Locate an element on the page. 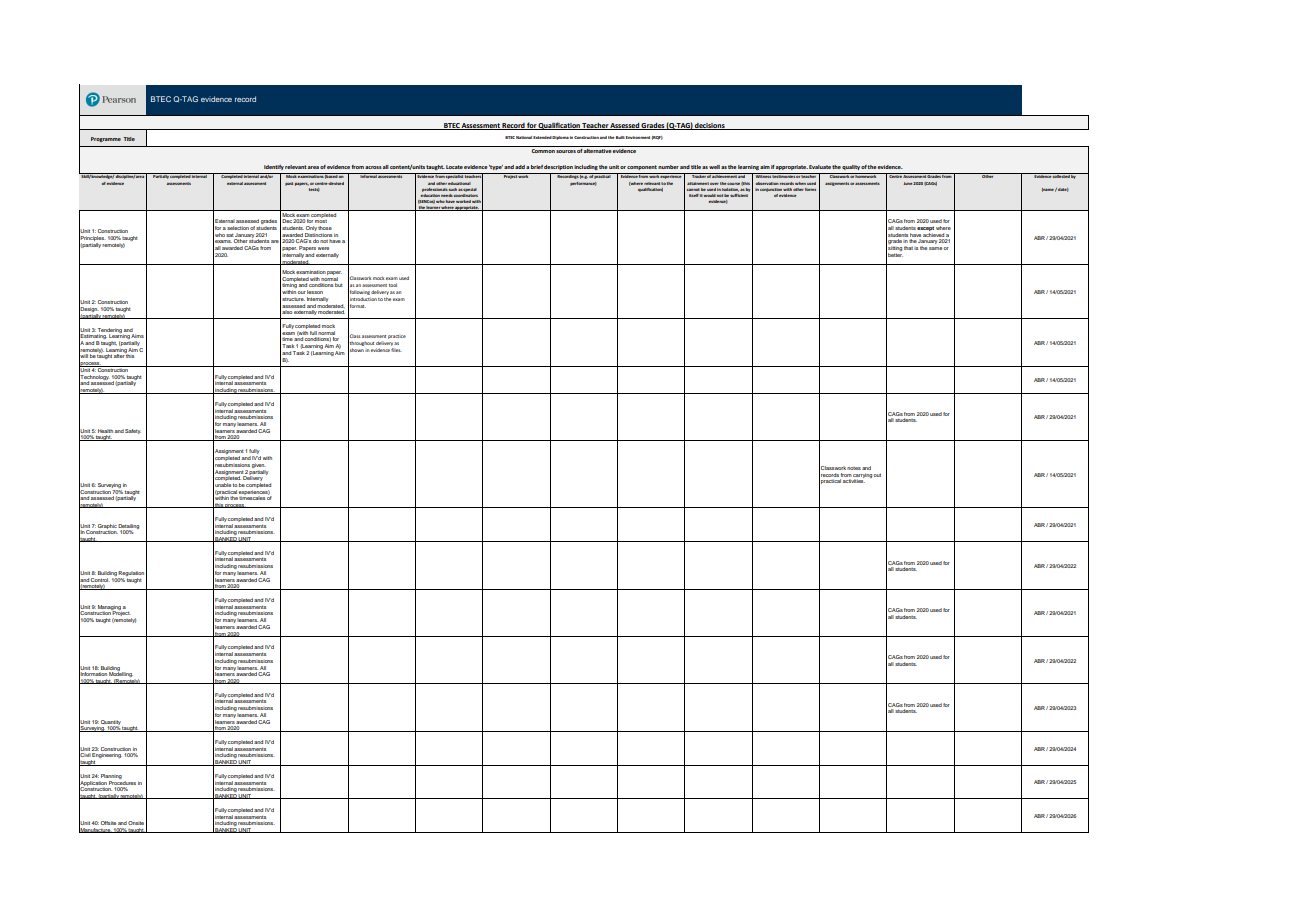 This page has width=1308, height=924. Offsite is located at coordinates (108, 823).
